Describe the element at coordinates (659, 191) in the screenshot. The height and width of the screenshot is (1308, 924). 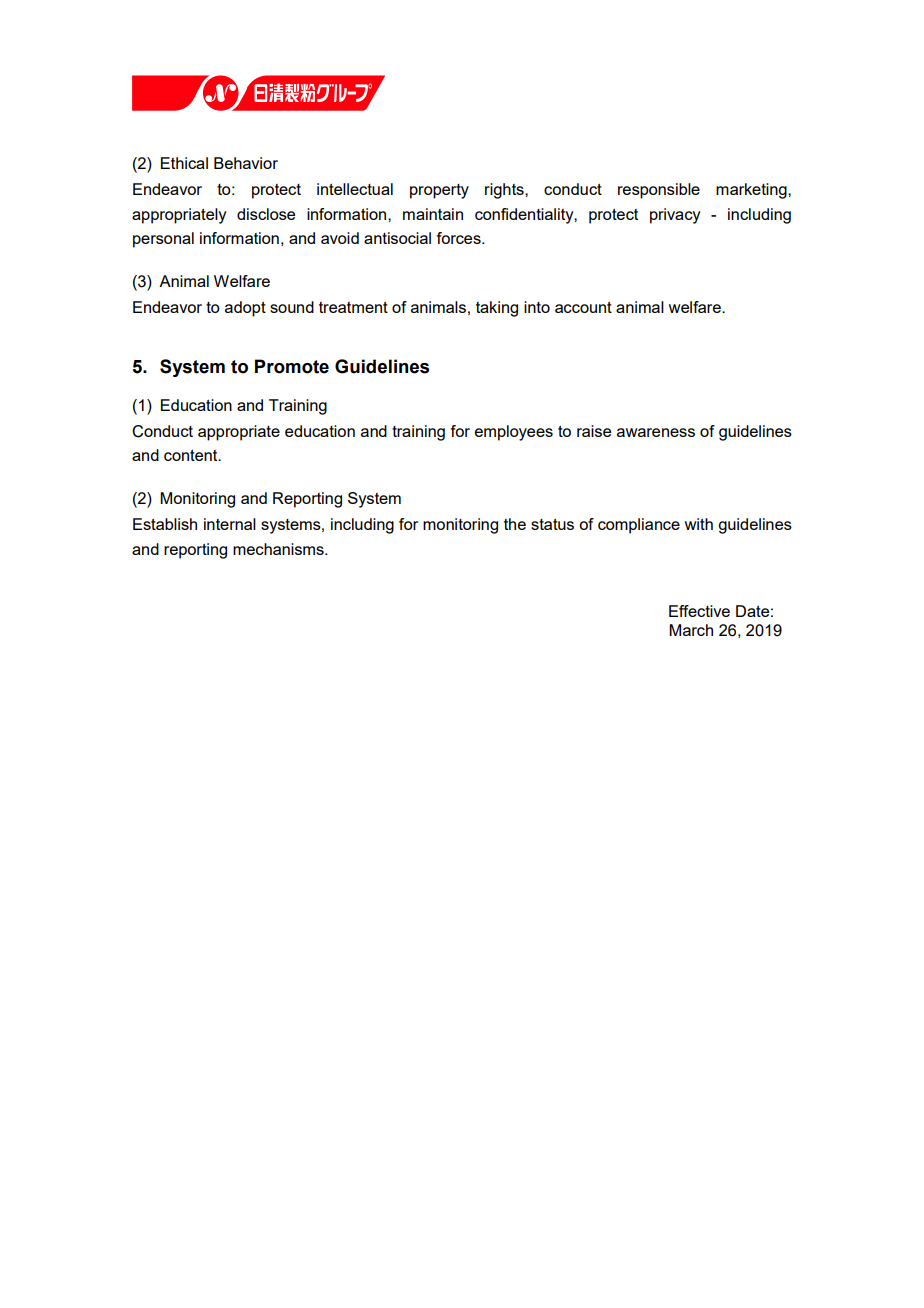
I see `responsible` at that location.
